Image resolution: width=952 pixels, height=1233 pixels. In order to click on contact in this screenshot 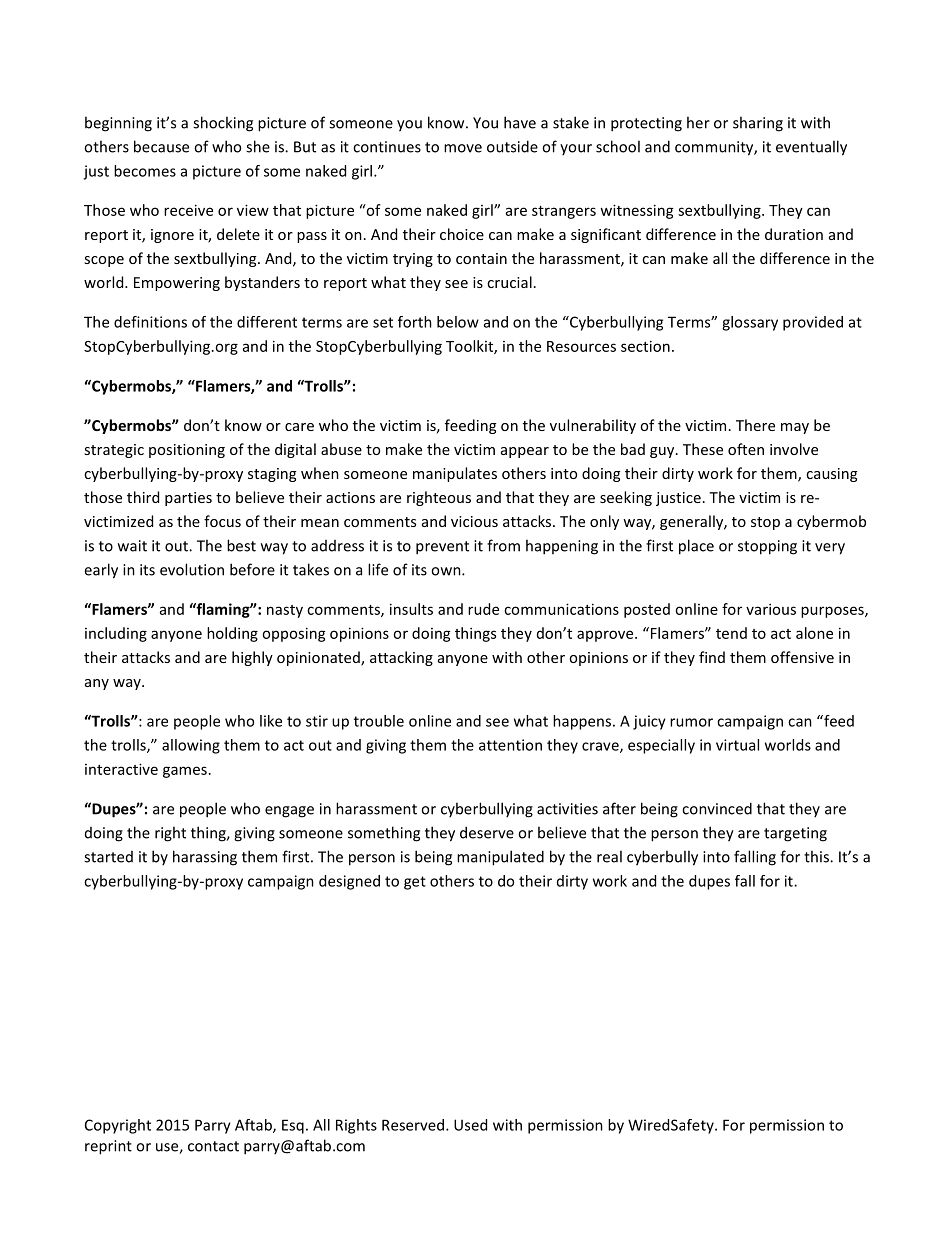, I will do `click(213, 1146)`.
